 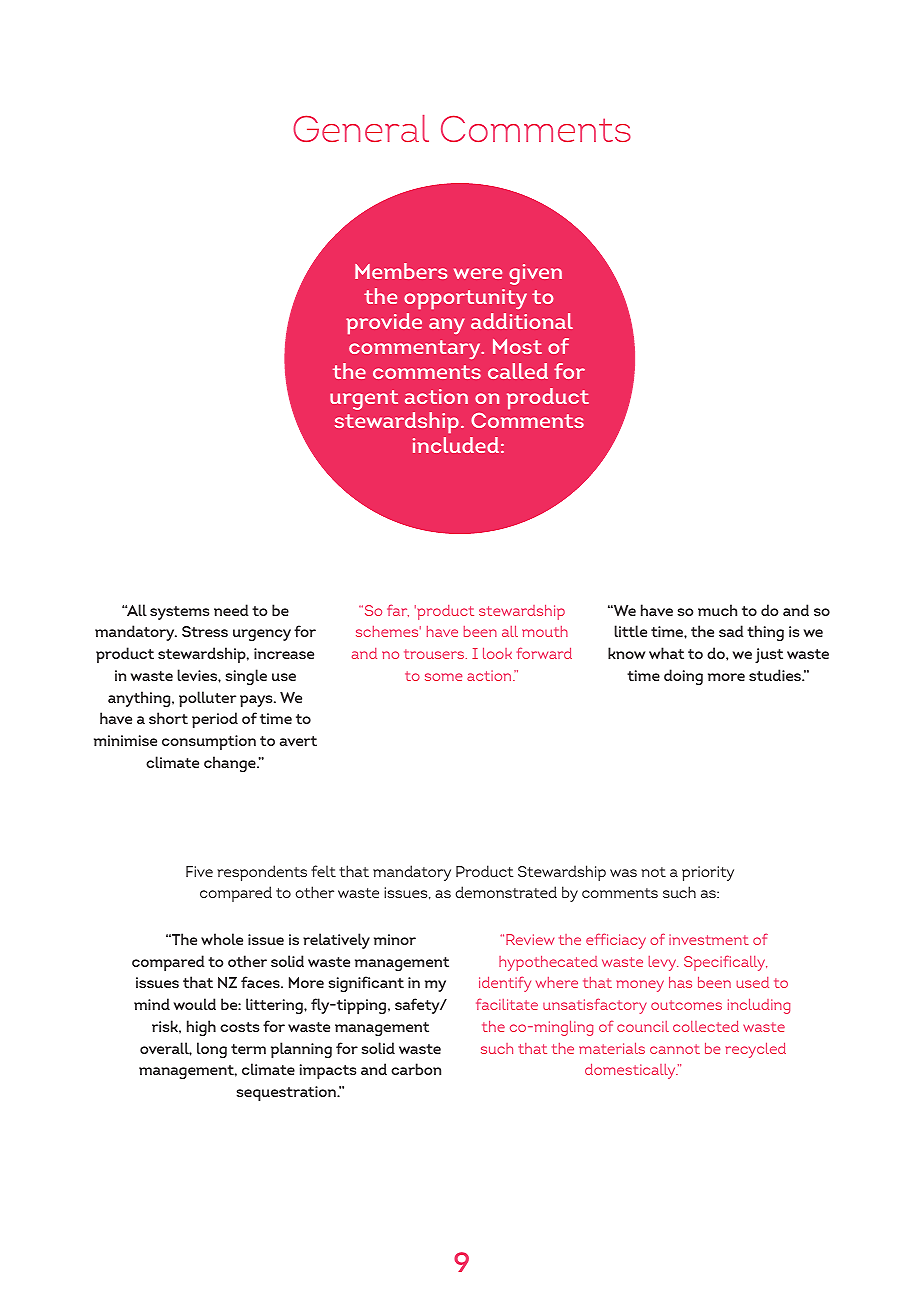 What do you see at coordinates (535, 274) in the screenshot?
I see `given` at bounding box center [535, 274].
